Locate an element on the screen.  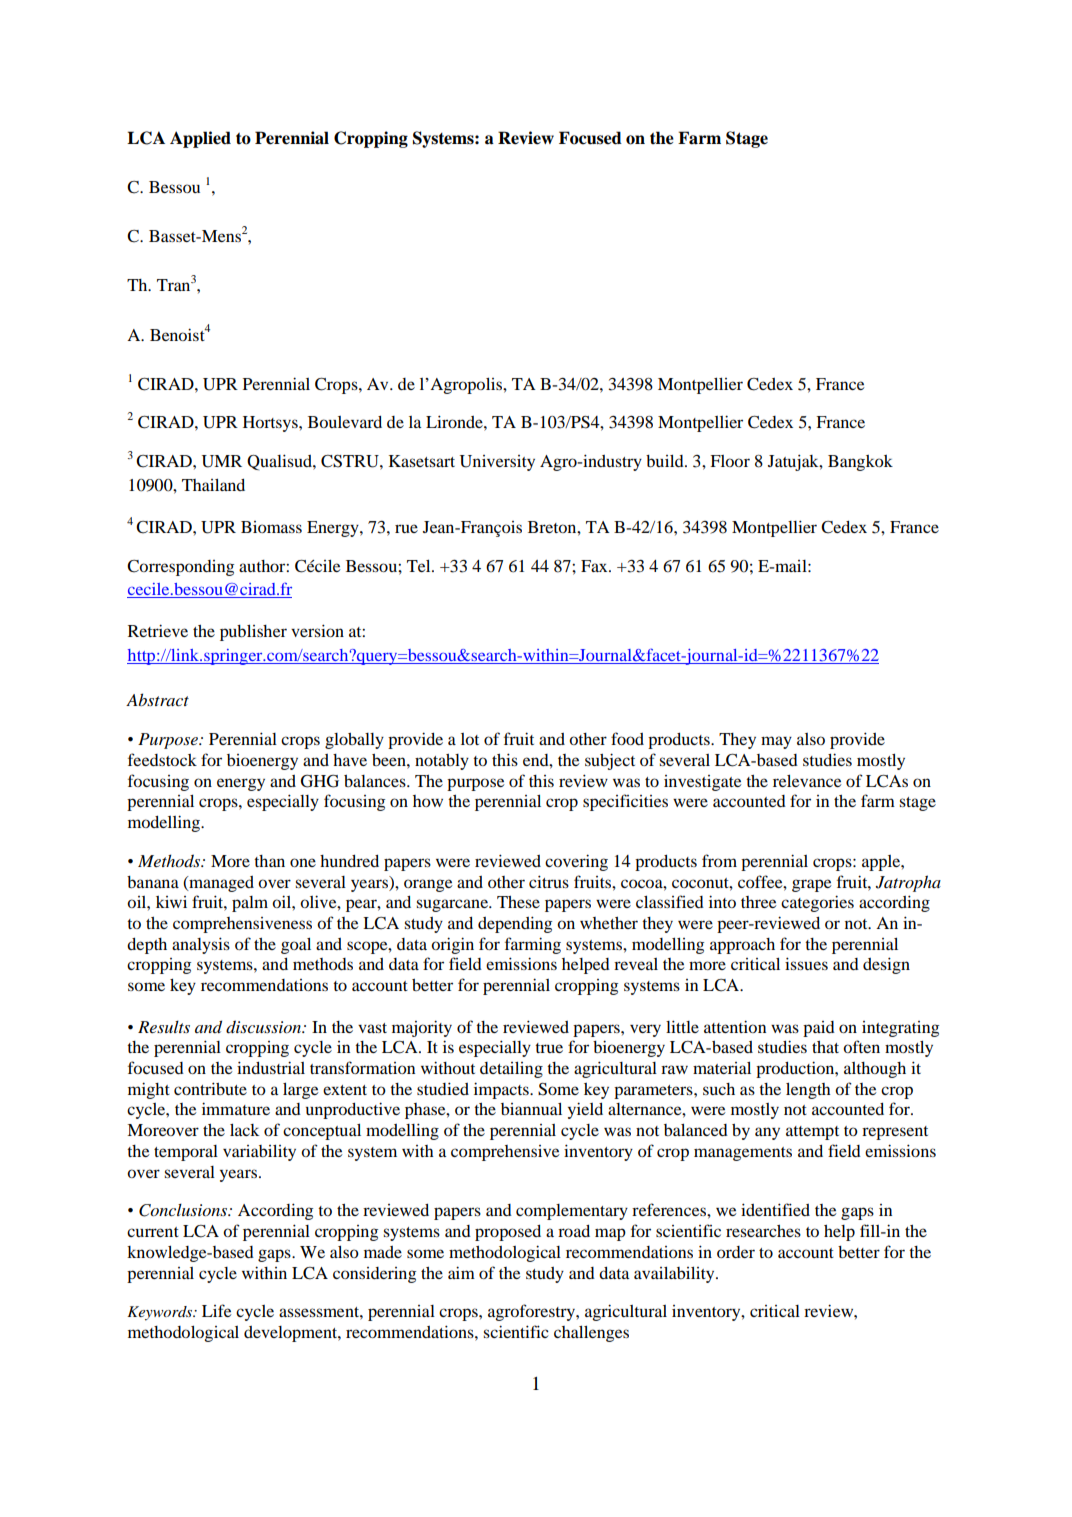
Boulevard is located at coordinates (345, 422).
